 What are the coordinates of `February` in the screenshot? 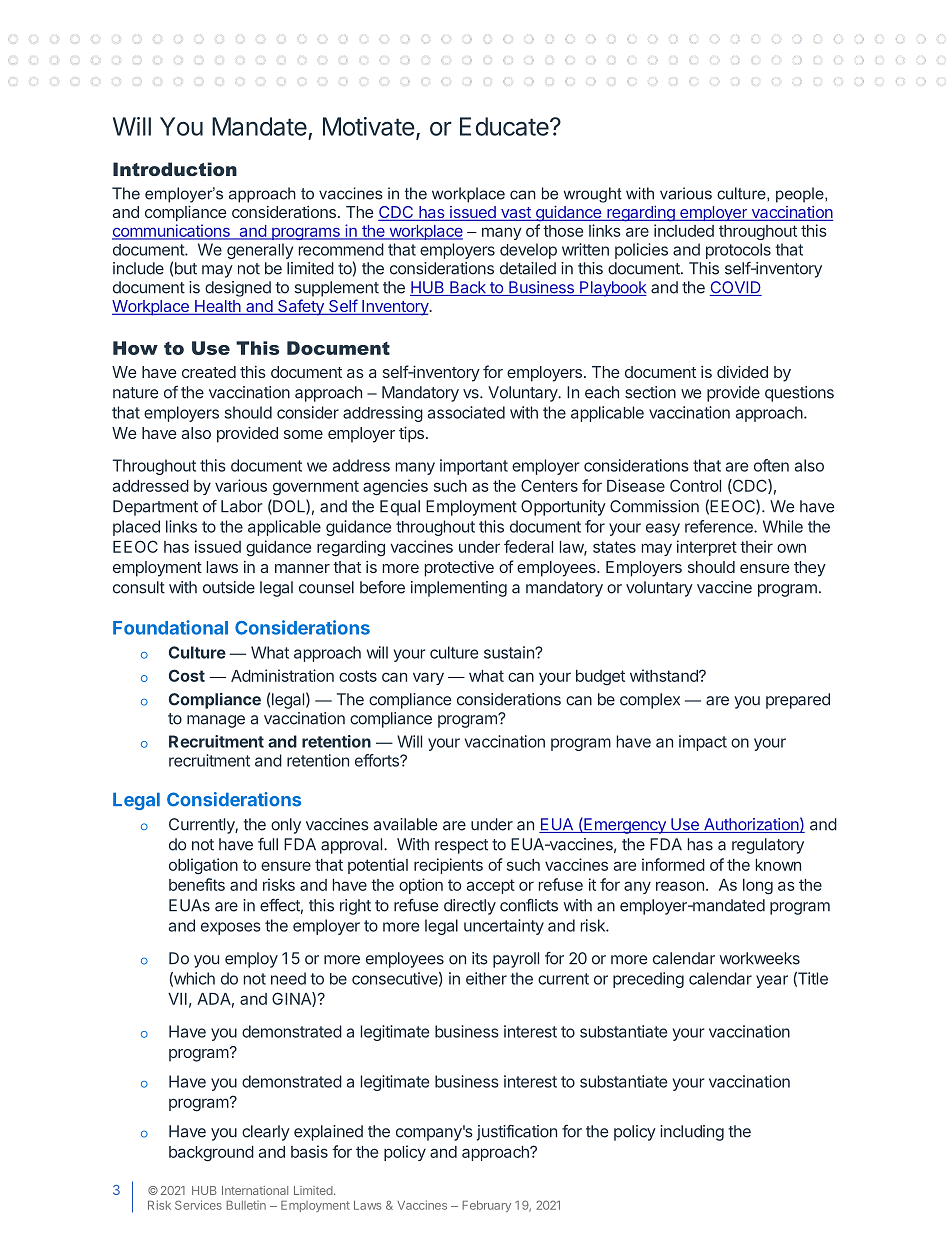 It's located at (486, 1206).
